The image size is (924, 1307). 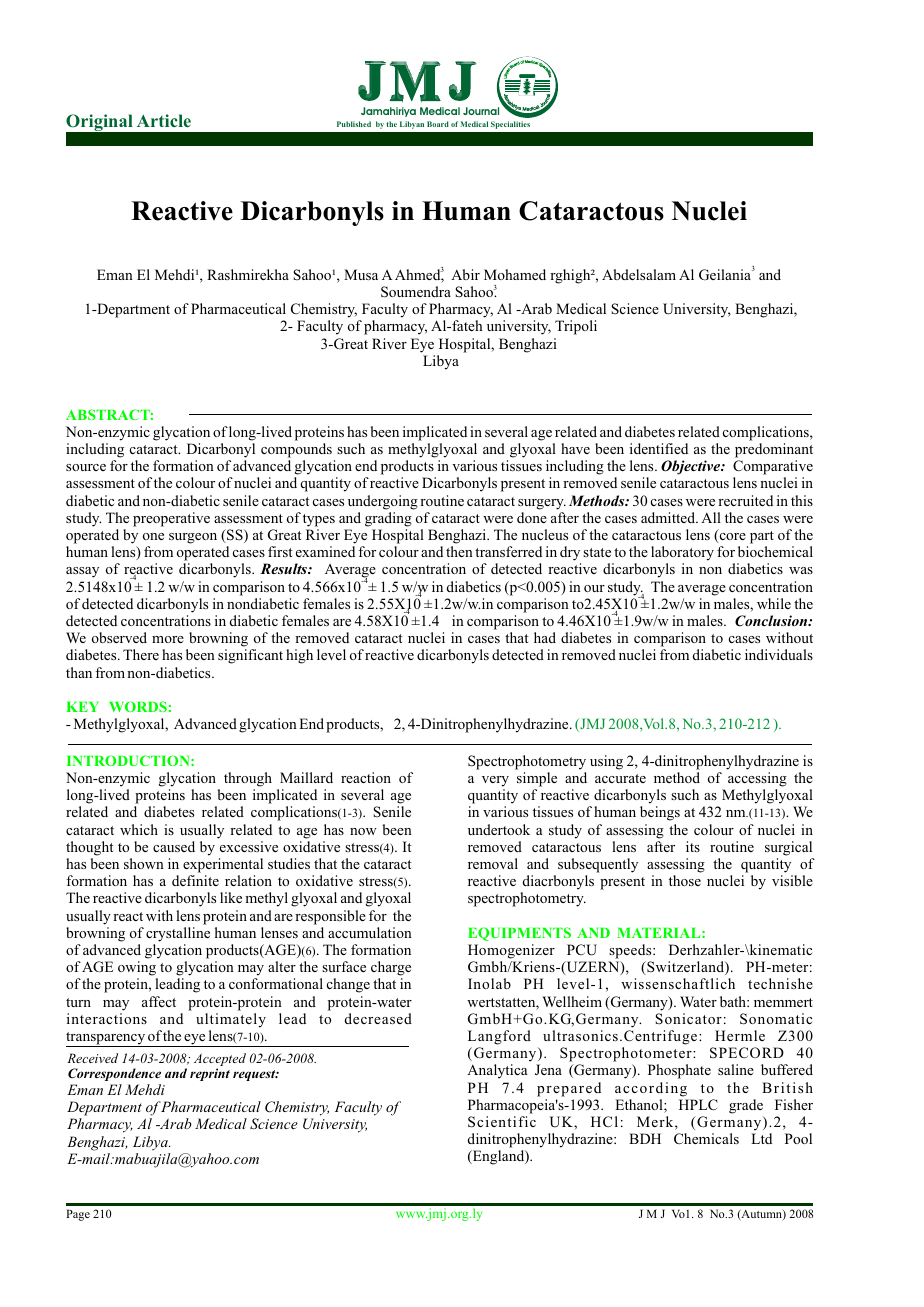 What do you see at coordinates (545, 637) in the screenshot?
I see `had` at bounding box center [545, 637].
